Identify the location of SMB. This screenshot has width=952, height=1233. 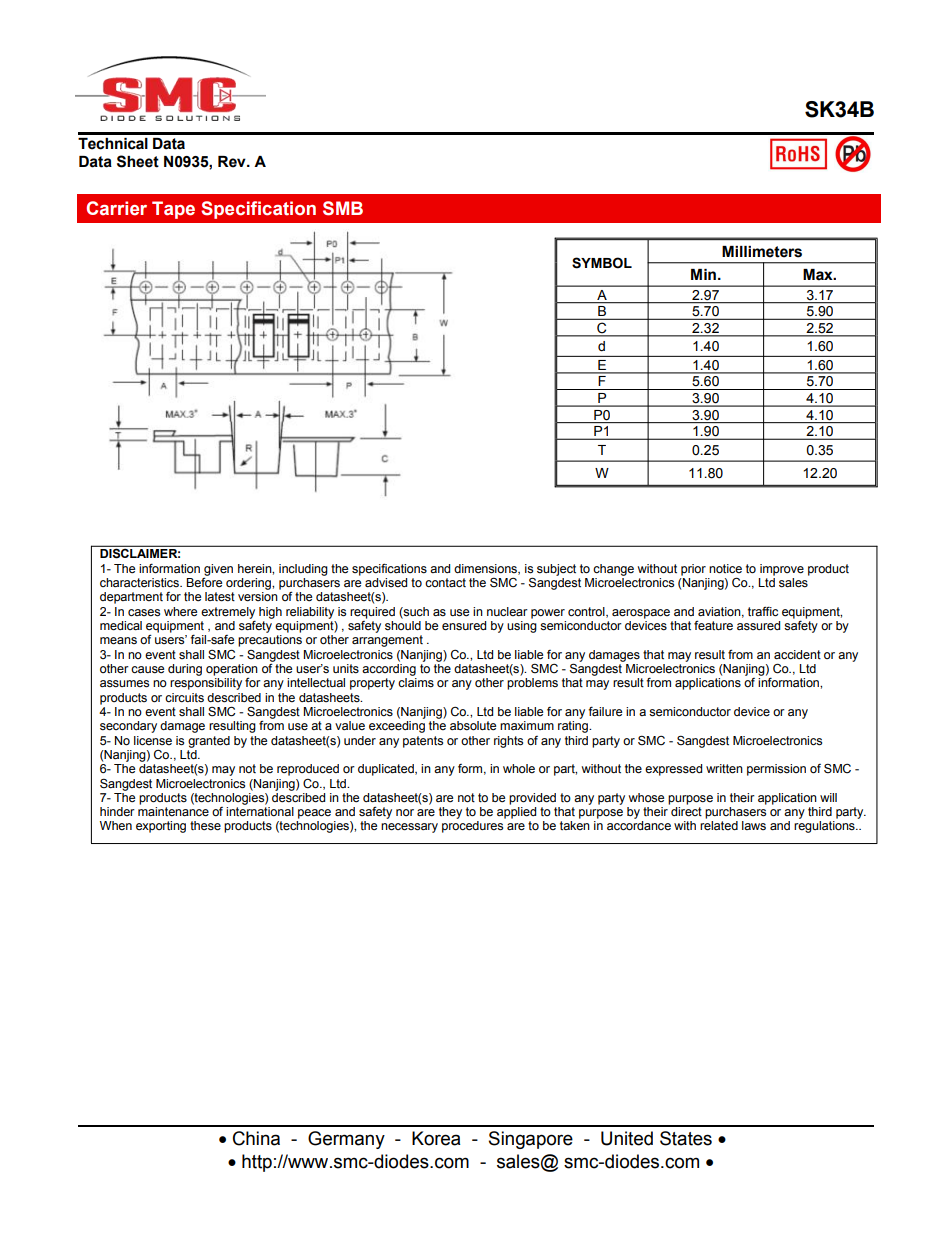
(343, 208).
